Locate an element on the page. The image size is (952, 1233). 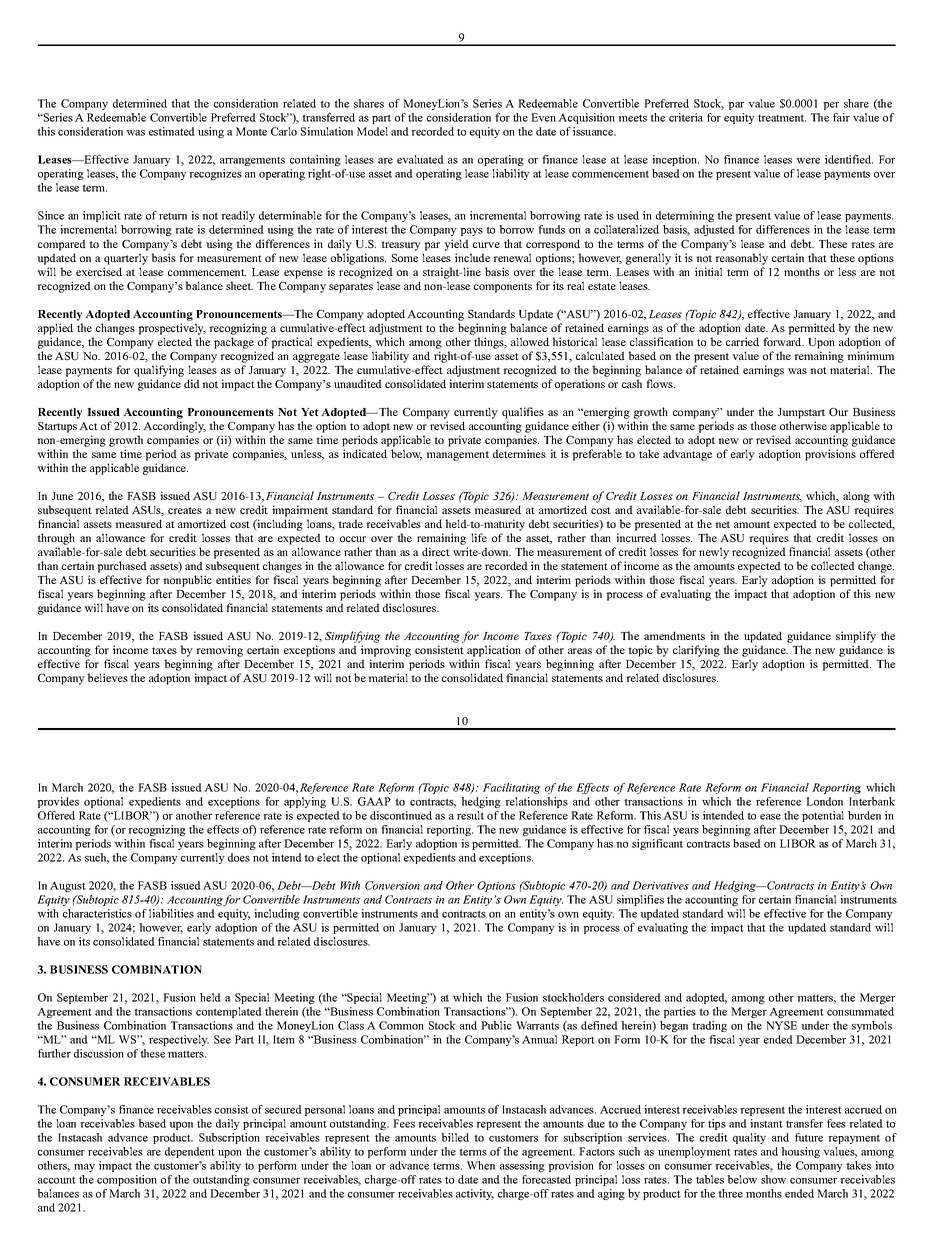
Accordingly is located at coordinates (174, 427).
